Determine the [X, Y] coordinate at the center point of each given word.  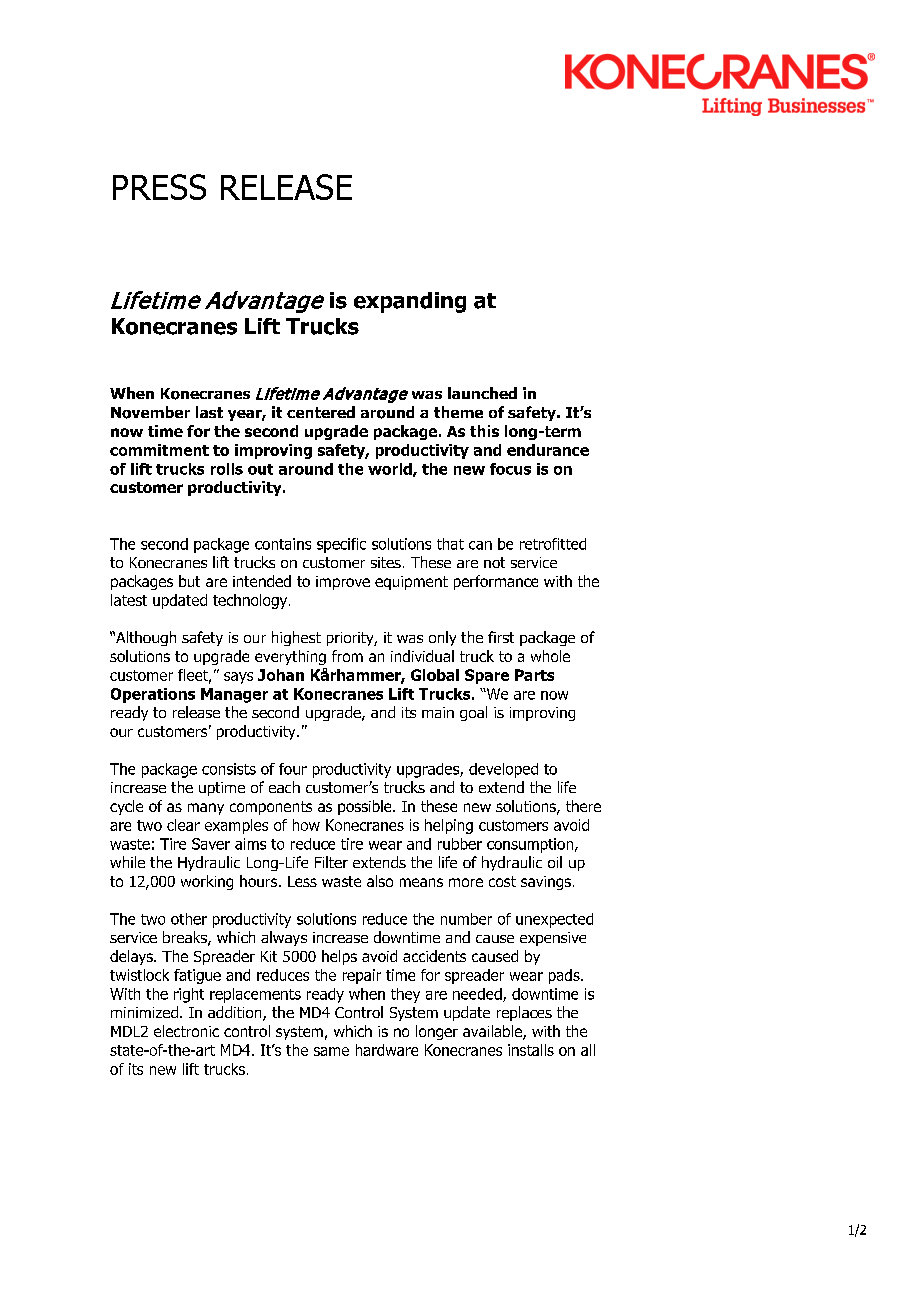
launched [482, 393]
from [347, 656]
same [331, 1051]
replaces [524, 1013]
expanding [410, 302]
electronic [186, 1031]
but [189, 581]
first [501, 637]
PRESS [159, 187]
